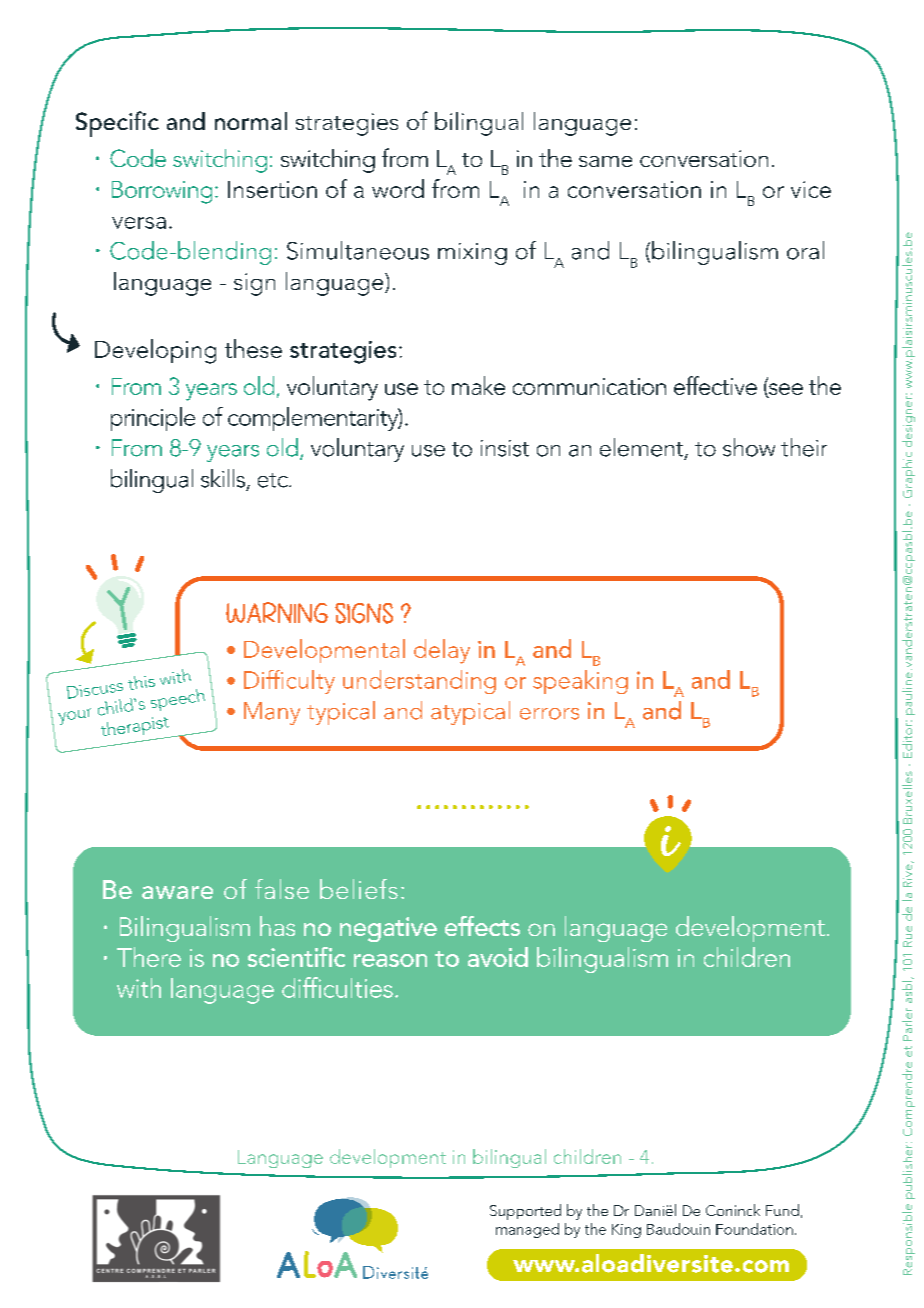  What do you see at coordinates (153, 419) in the screenshot?
I see `principle` at bounding box center [153, 419].
